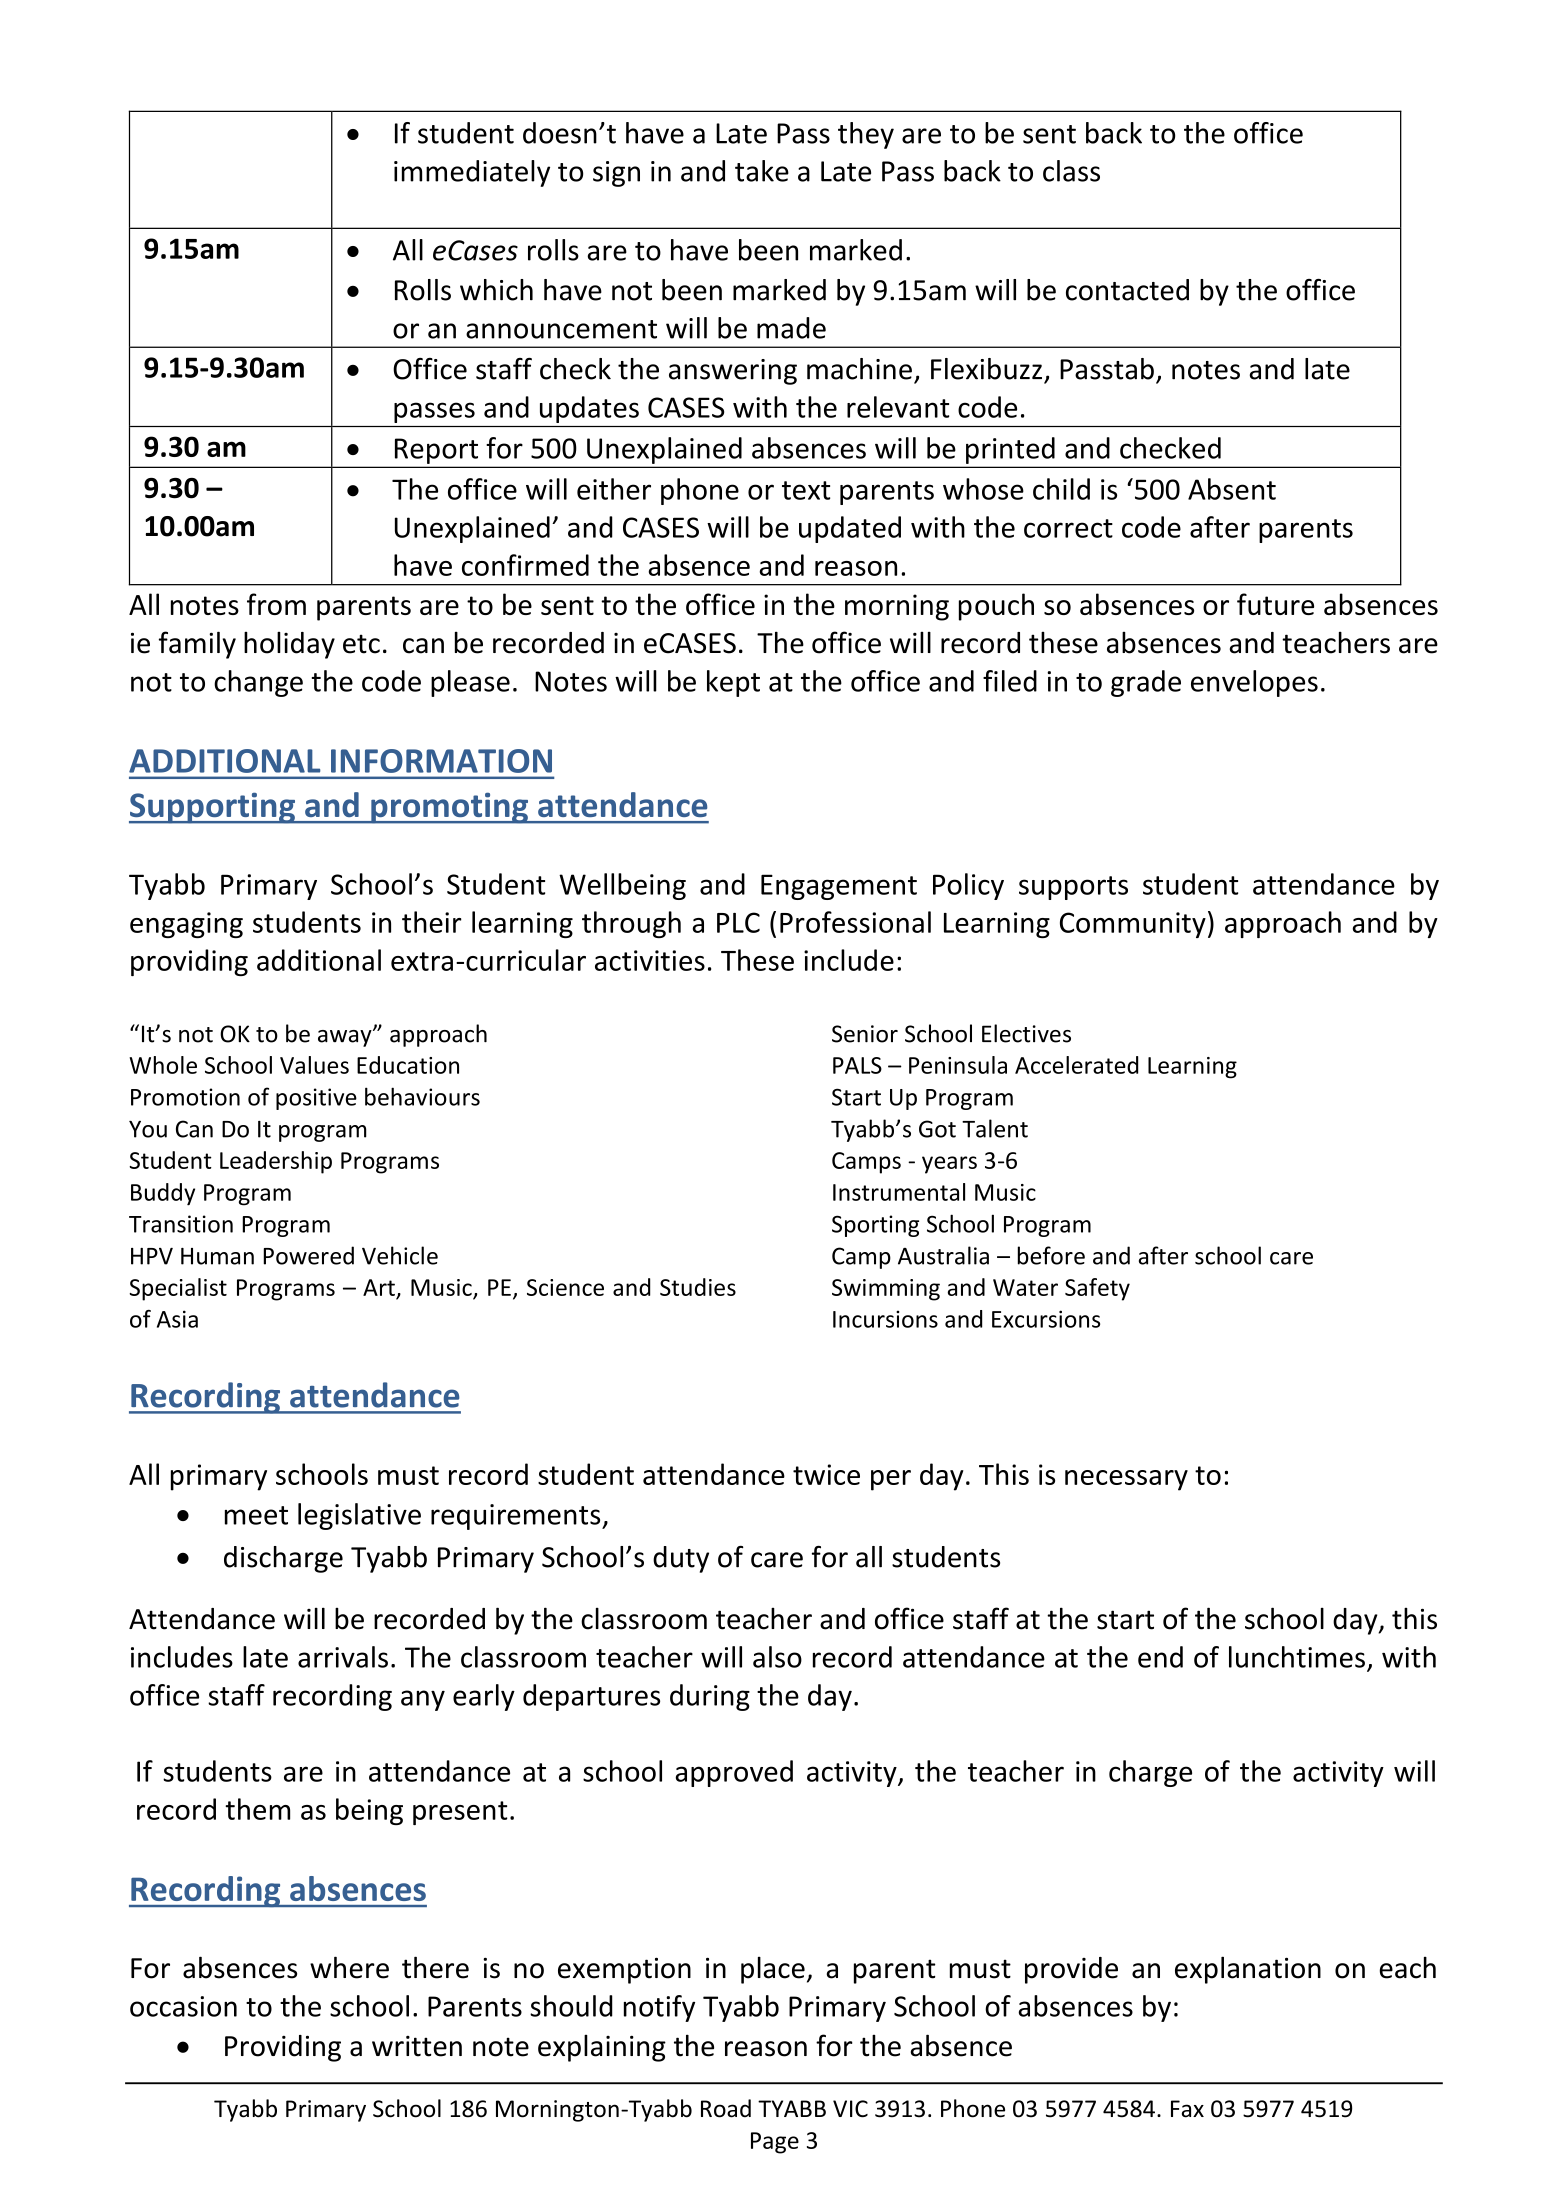  Describe the element at coordinates (256, 1515) in the screenshot. I see `meet` at that location.
